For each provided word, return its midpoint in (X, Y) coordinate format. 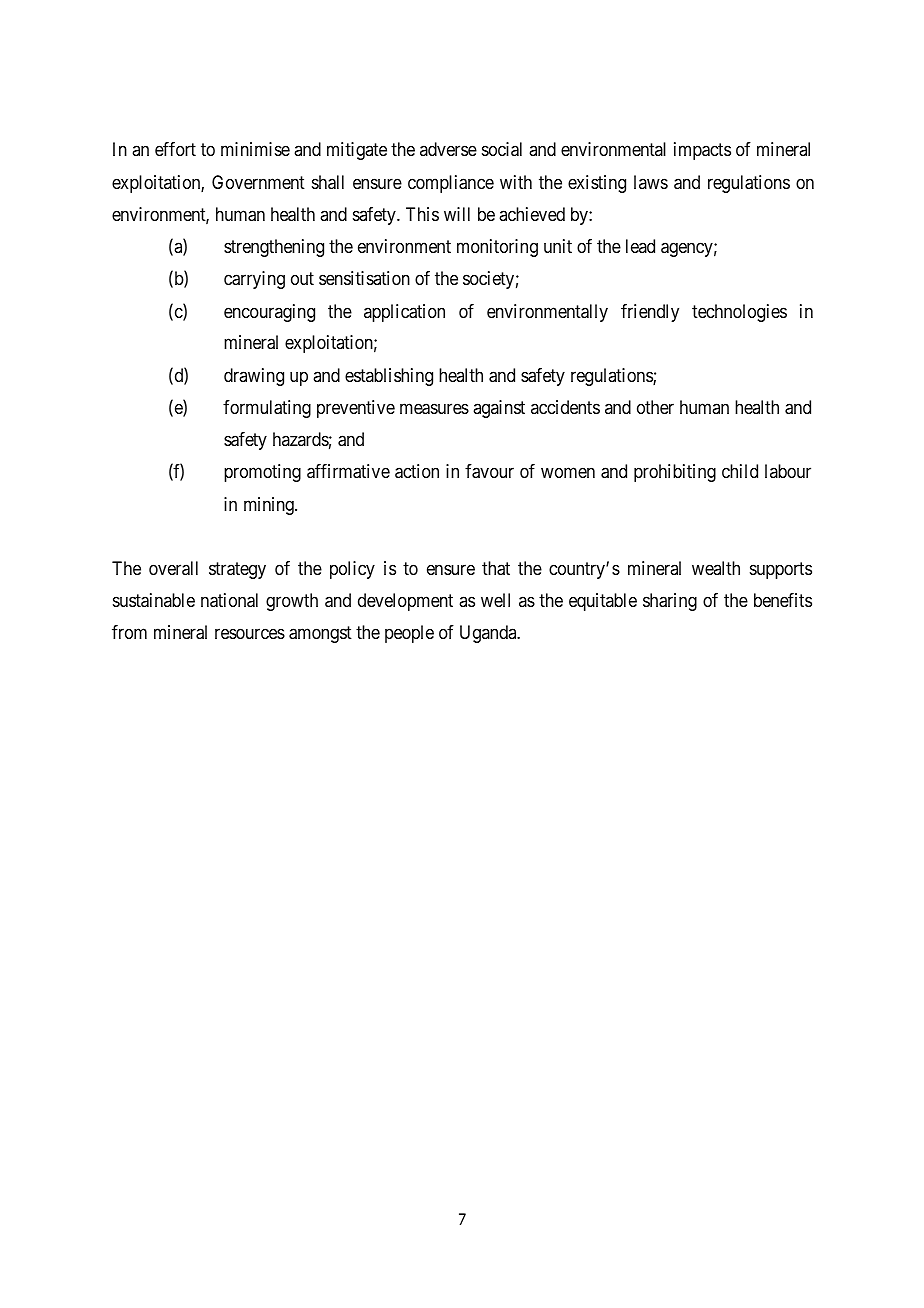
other (655, 407)
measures (434, 409)
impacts (702, 151)
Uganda (489, 634)
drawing (254, 377)
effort (175, 149)
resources (250, 634)
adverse (448, 149)
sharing (670, 602)
